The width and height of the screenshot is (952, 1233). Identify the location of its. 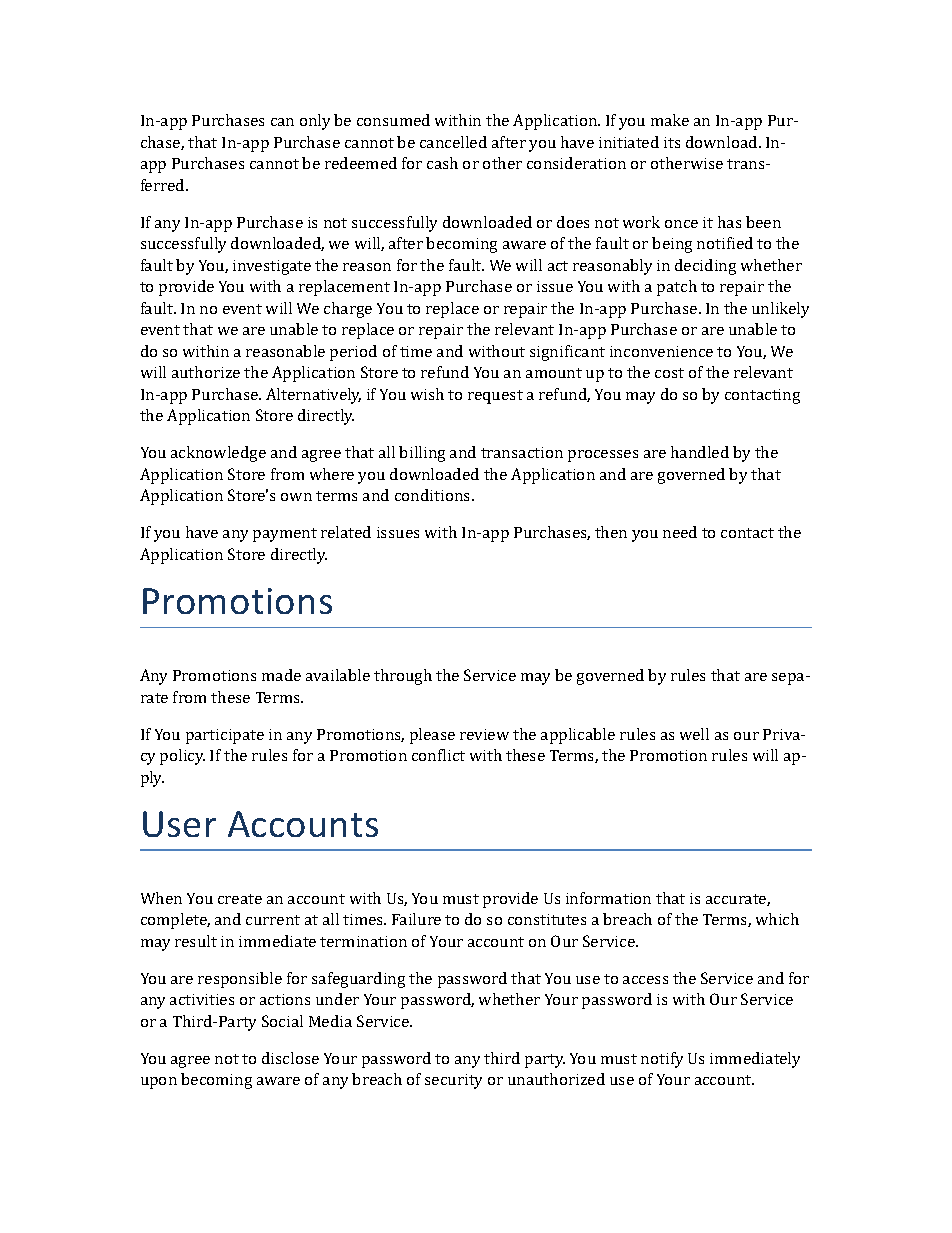
(672, 142).
